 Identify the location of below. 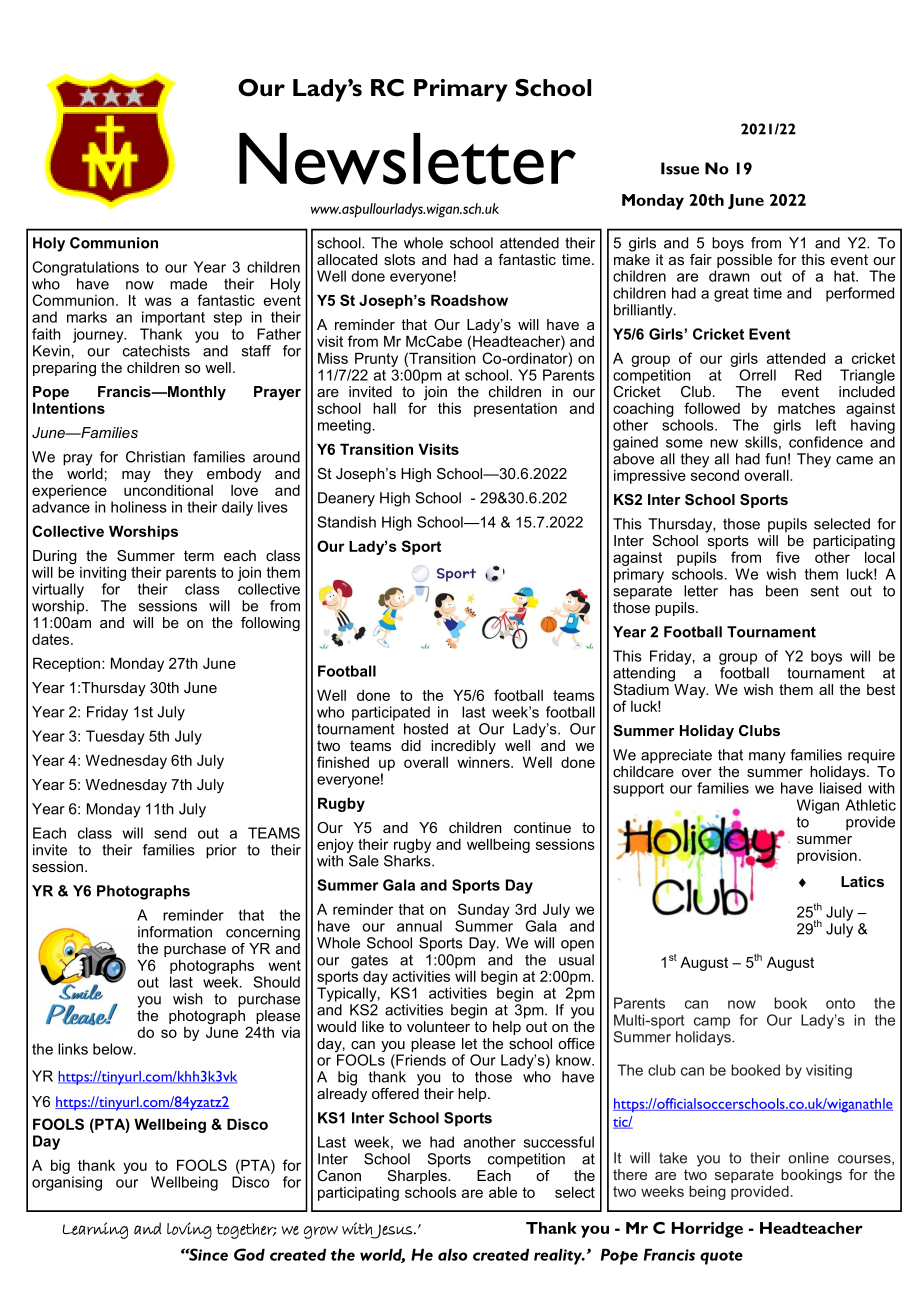
(114, 1049).
